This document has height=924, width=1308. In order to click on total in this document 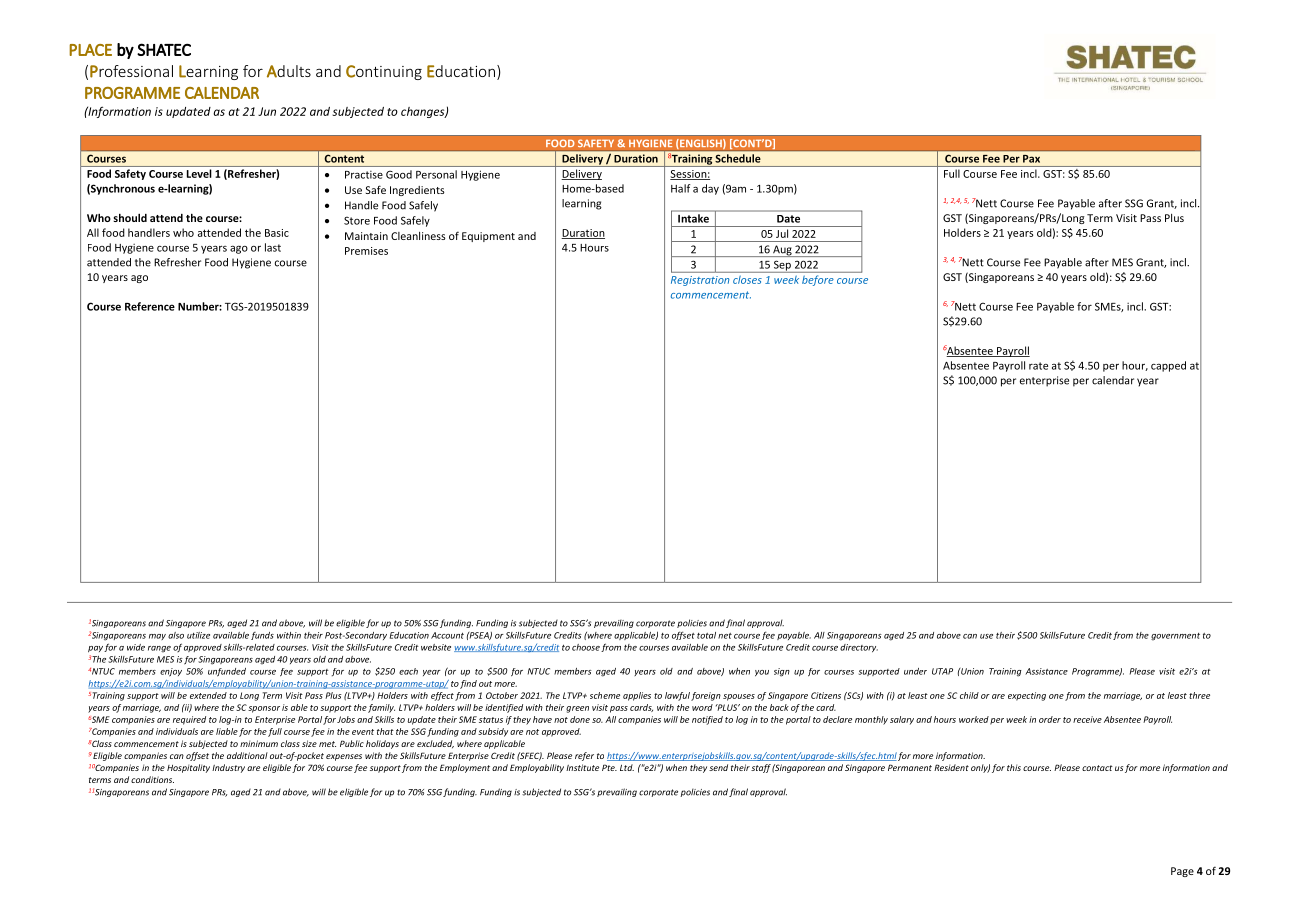, I will do `click(706, 635)`.
